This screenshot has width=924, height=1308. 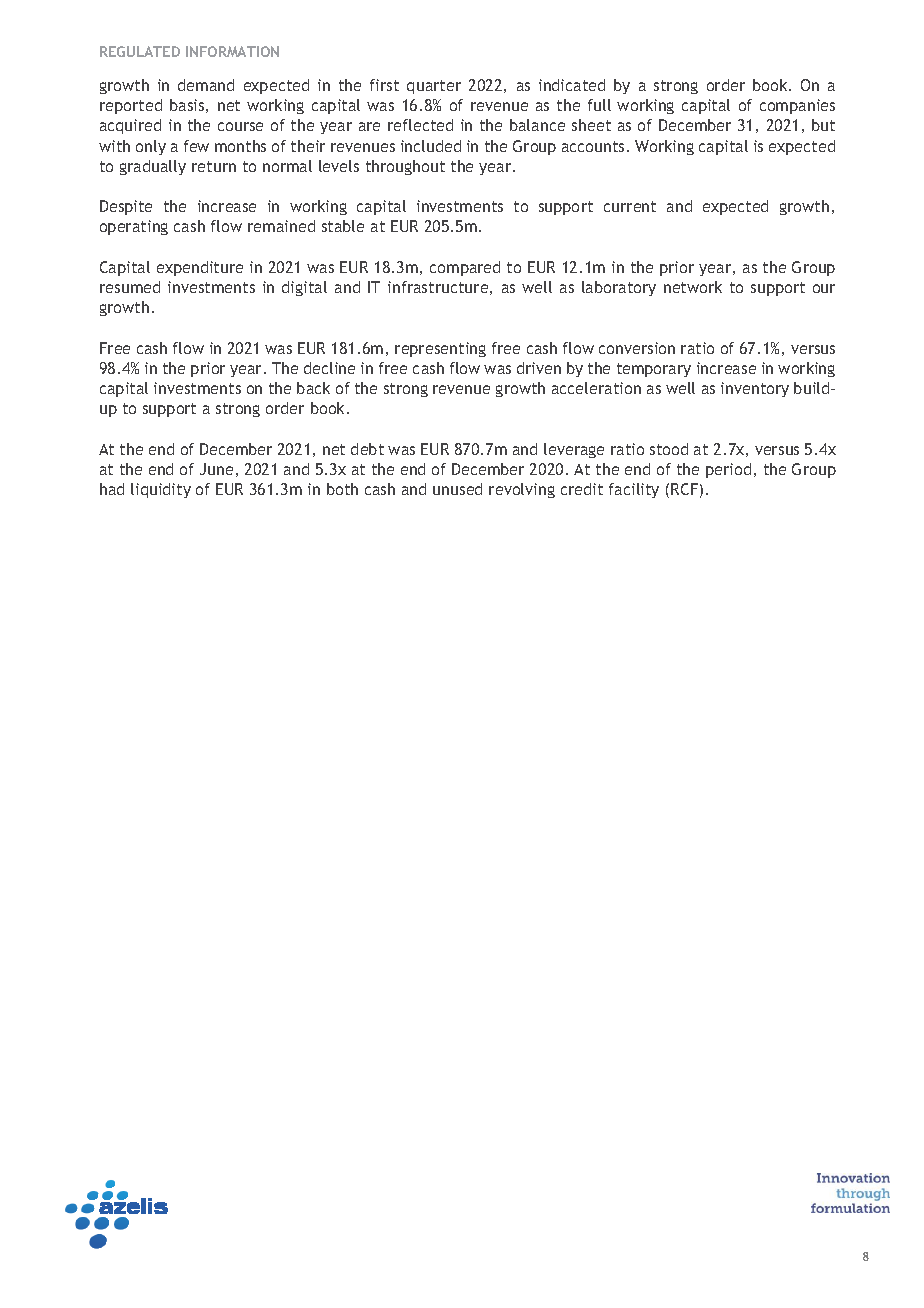 What do you see at coordinates (216, 469) in the screenshot?
I see `June` at bounding box center [216, 469].
